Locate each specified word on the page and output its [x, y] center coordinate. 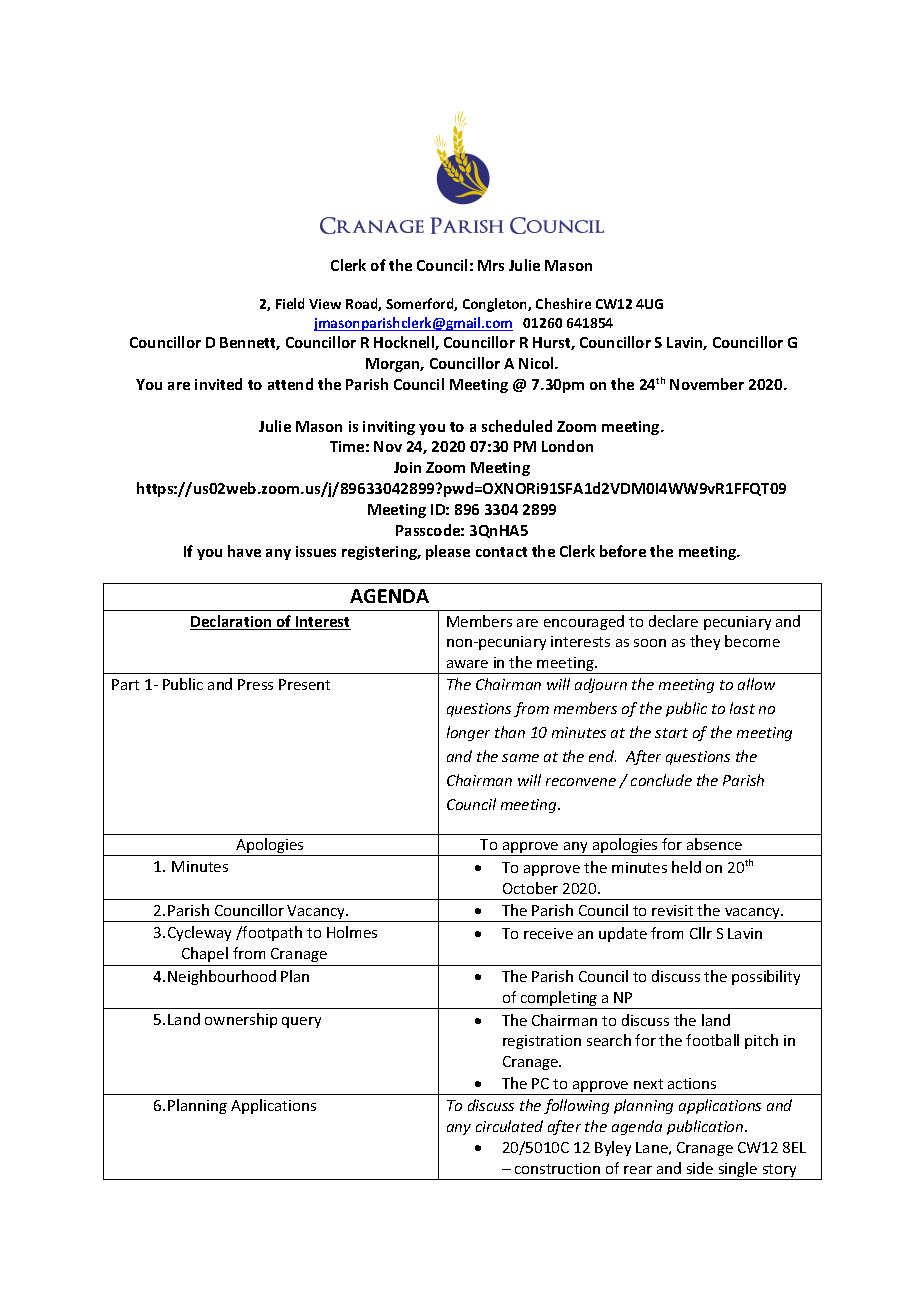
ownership [241, 1020]
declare [673, 621]
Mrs [491, 265]
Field [290, 303]
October [530, 888]
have [244, 551]
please [448, 552]
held [686, 867]
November [707, 384]
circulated [509, 1126]
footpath [271, 933]
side [700, 1168]
